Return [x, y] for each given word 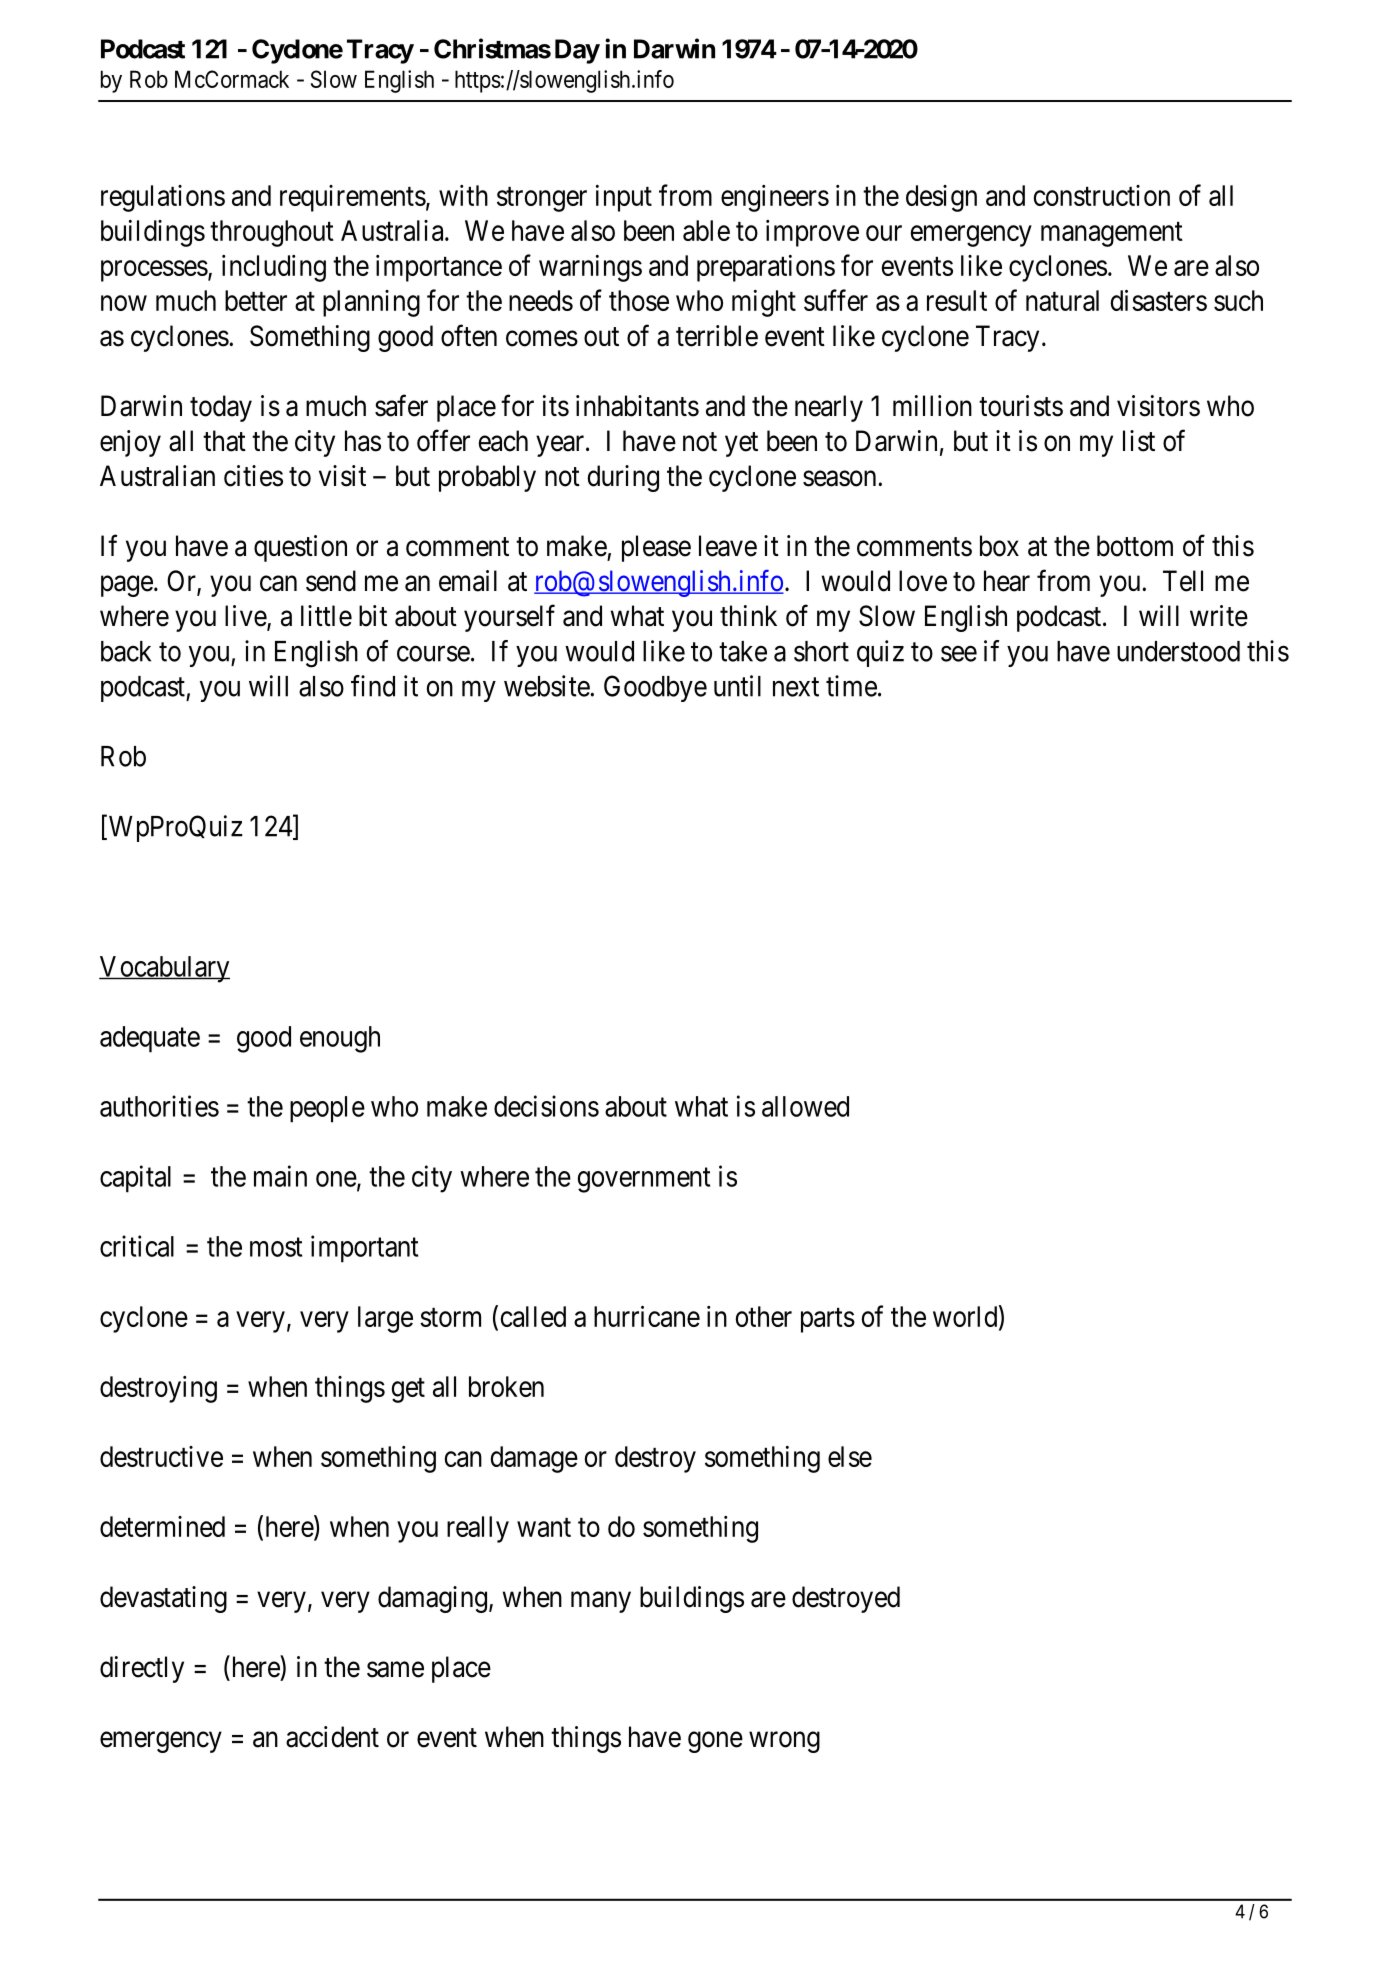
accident [332, 1737]
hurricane [647, 1316]
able [706, 230]
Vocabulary [164, 969]
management [1112, 234]
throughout [272, 233]
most [276, 1247]
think [748, 615]
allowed [805, 1106]
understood [1178, 651]
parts [828, 1320]
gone [715, 1742]
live [246, 617]
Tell [1183, 581]
